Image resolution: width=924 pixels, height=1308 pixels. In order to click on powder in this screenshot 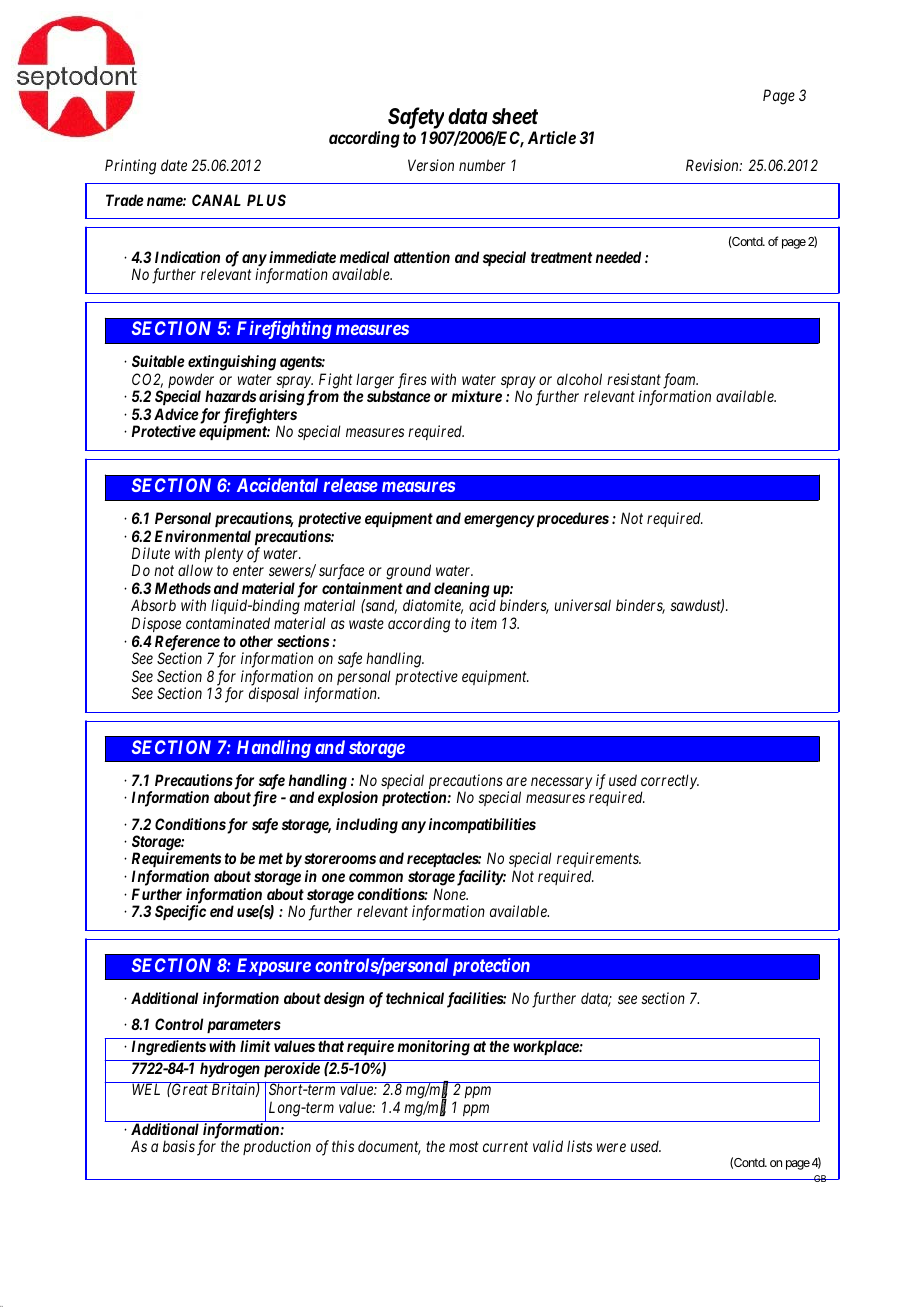, I will do `click(191, 382)`.
